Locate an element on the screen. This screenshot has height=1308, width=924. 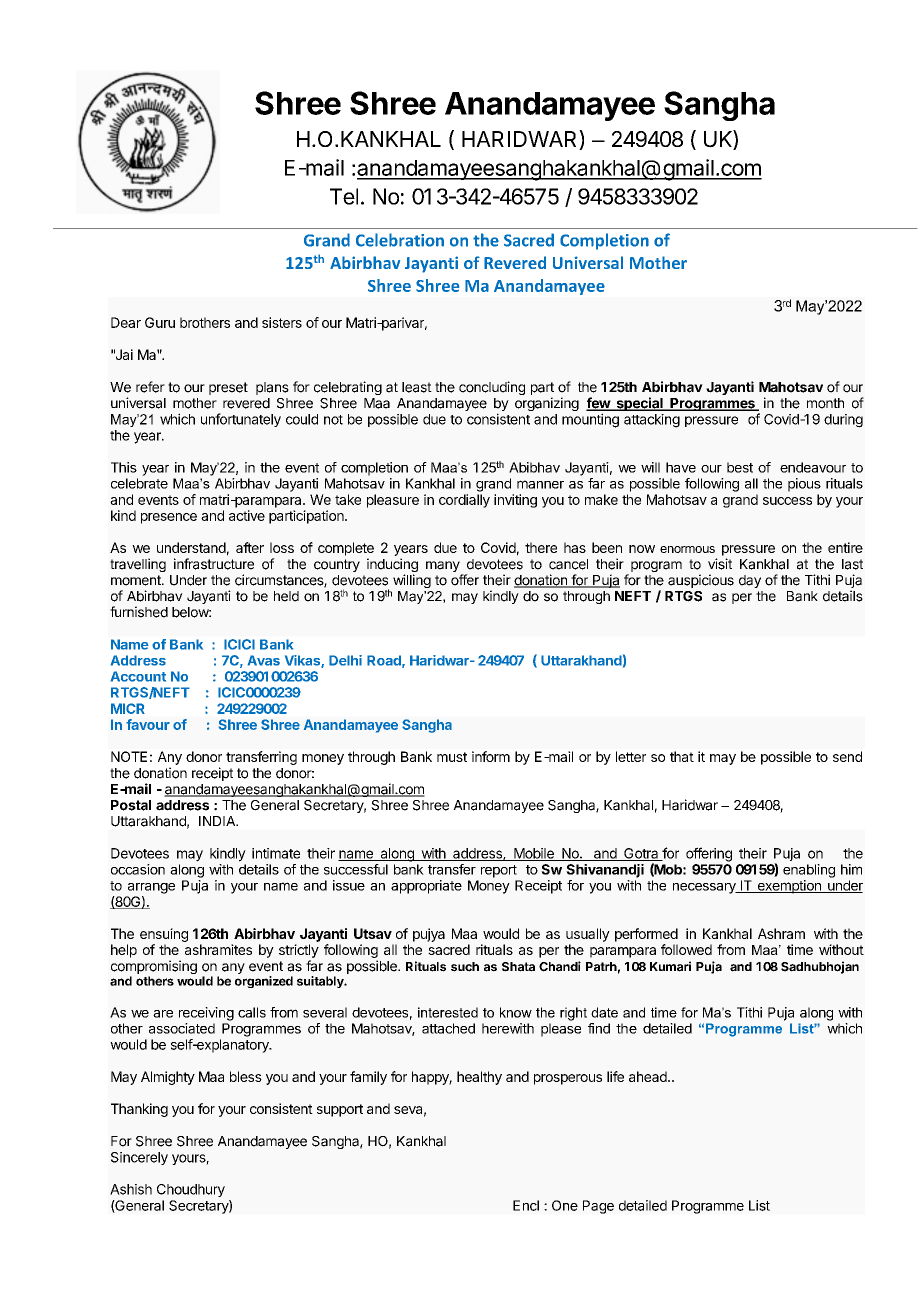
Choudhury is located at coordinates (191, 1190).
